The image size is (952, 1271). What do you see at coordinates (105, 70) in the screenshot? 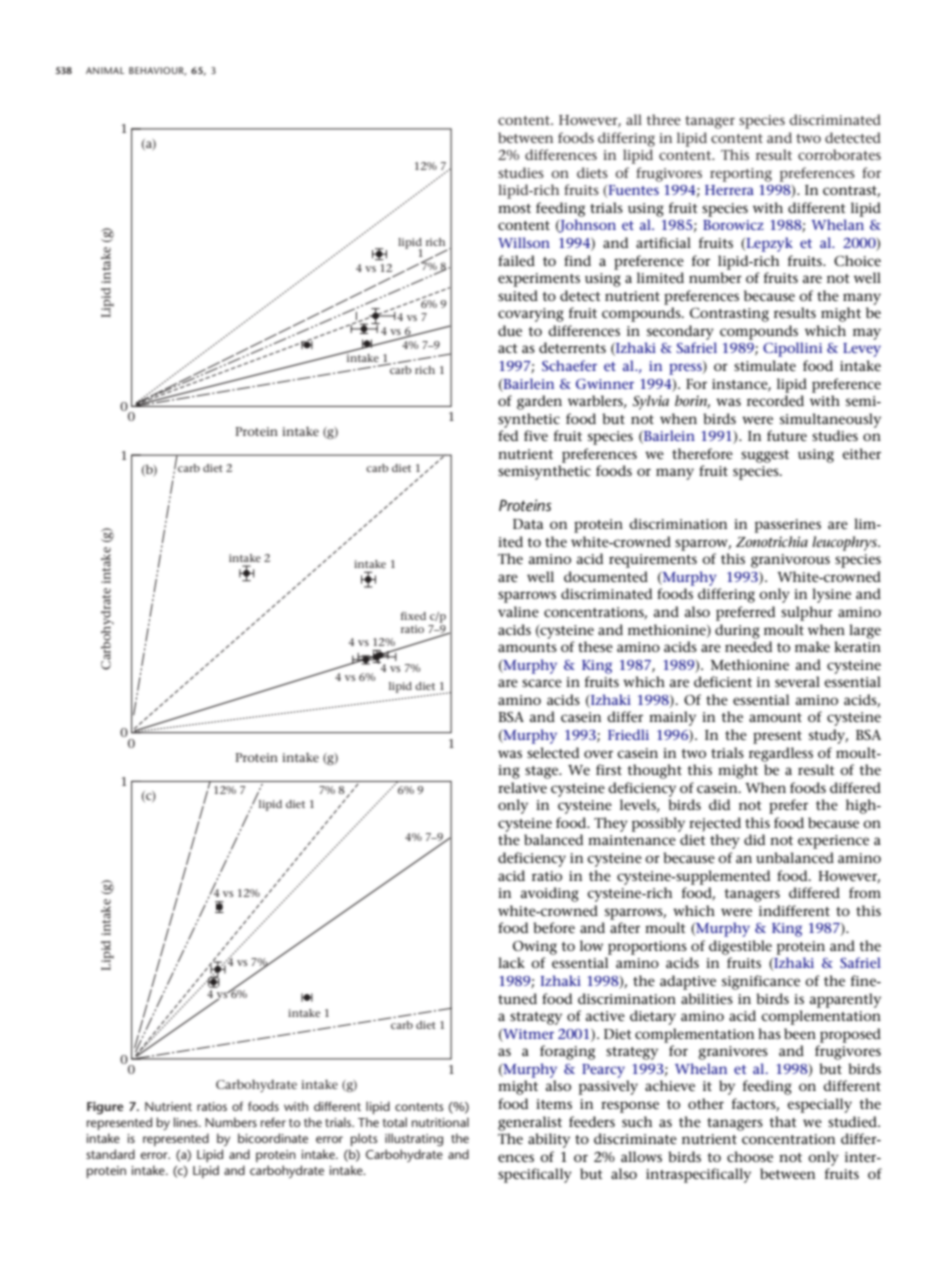
I see `ANIMAL` at bounding box center [105, 70].
